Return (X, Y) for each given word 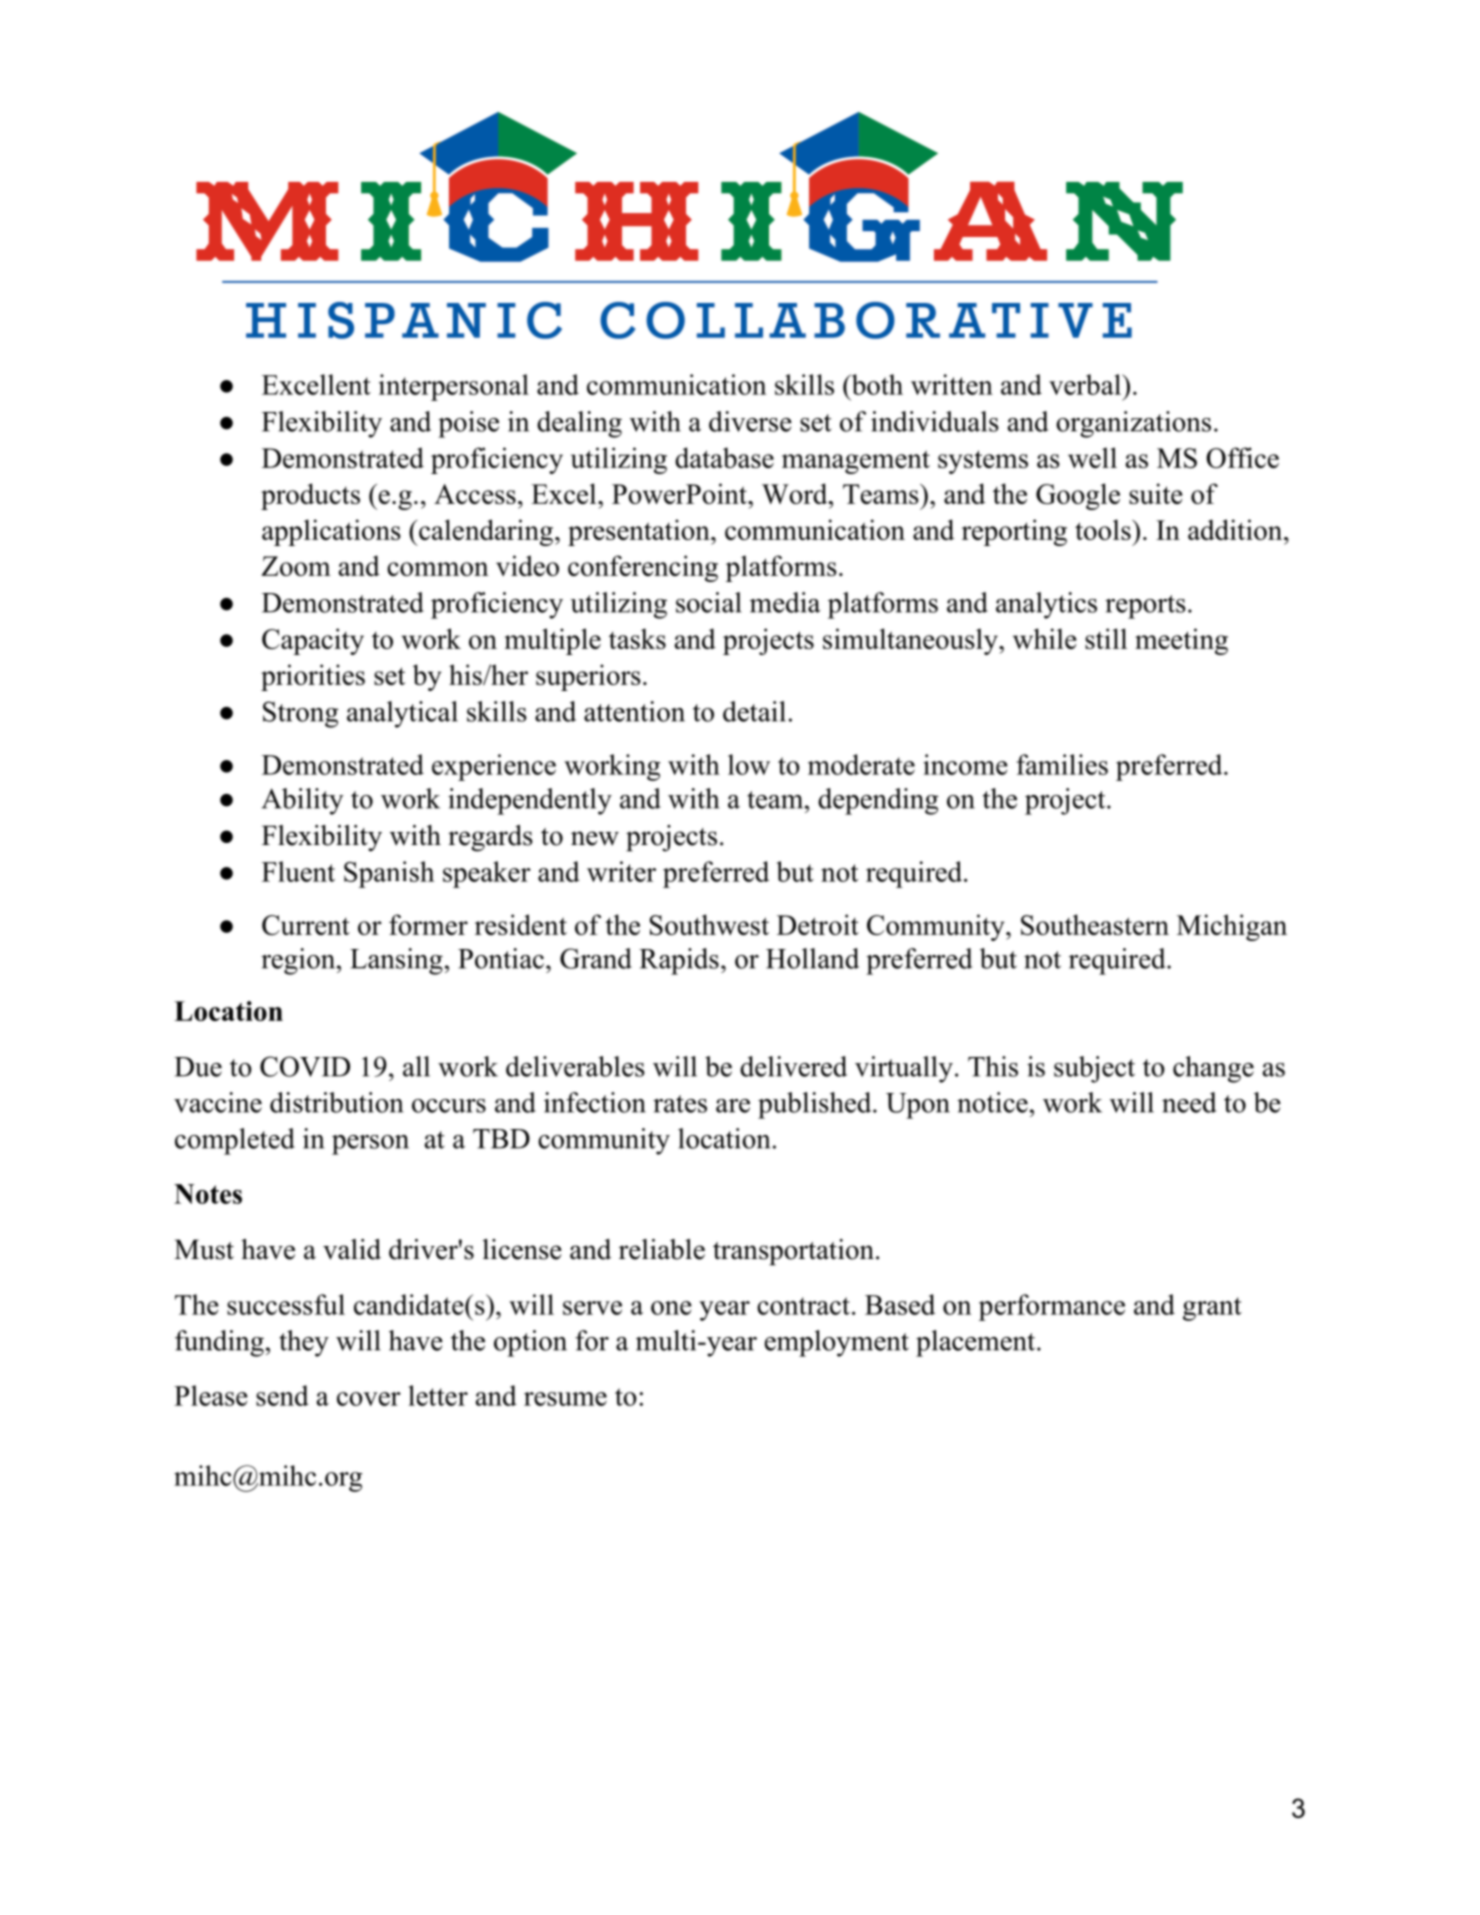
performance (1052, 1307)
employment (837, 1343)
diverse (750, 421)
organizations (1133, 424)
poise (468, 424)
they (304, 1343)
